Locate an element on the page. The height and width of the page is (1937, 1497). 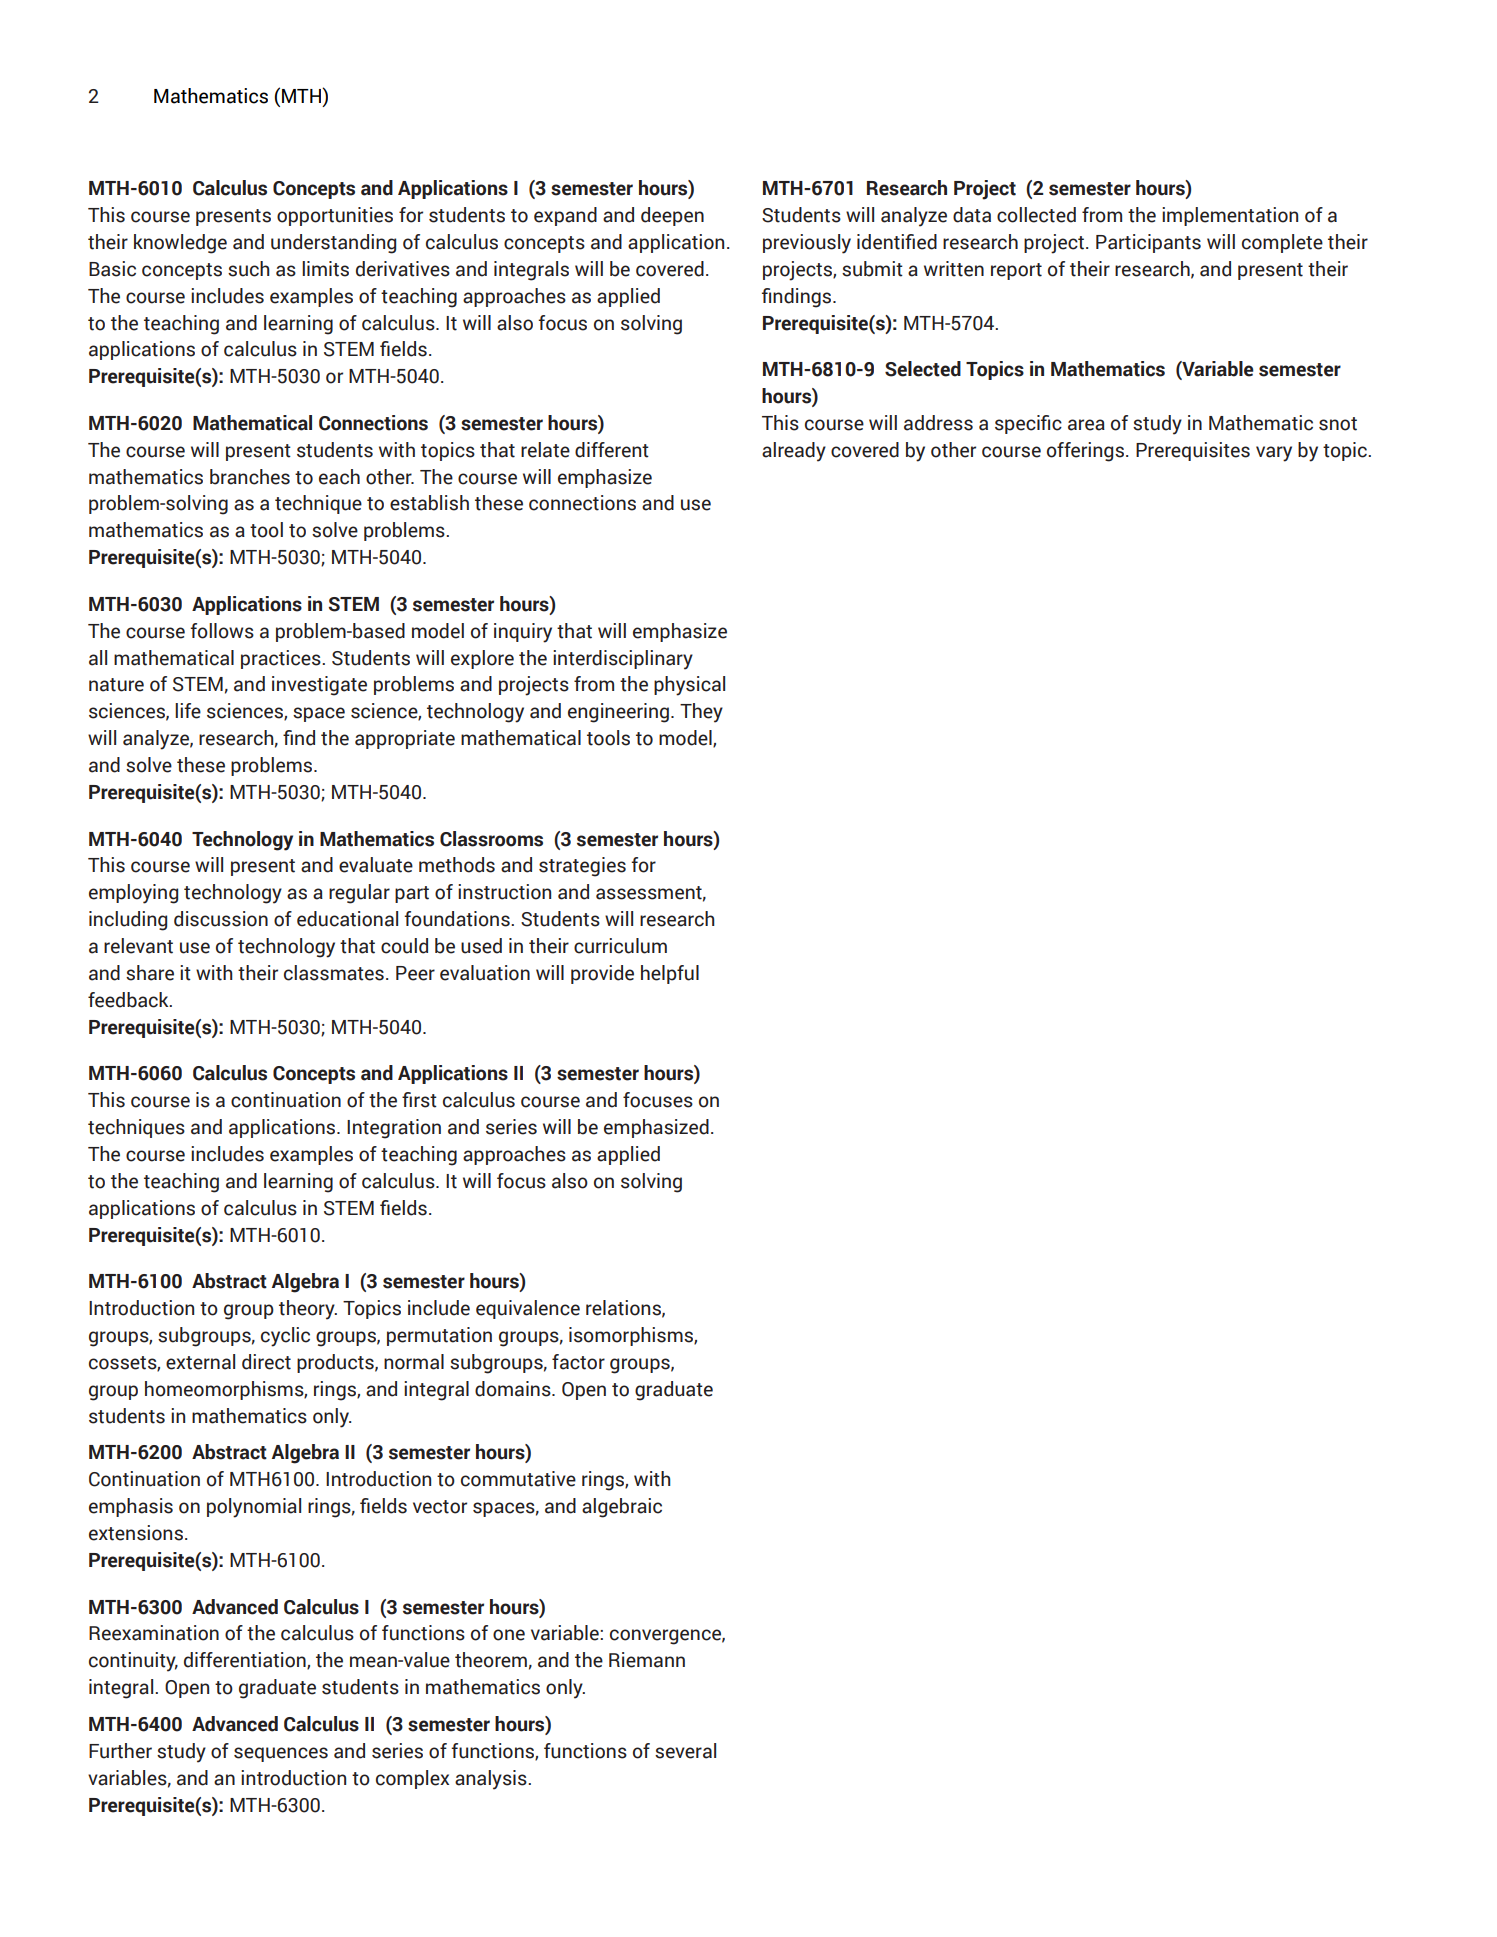
such is located at coordinates (249, 269).
